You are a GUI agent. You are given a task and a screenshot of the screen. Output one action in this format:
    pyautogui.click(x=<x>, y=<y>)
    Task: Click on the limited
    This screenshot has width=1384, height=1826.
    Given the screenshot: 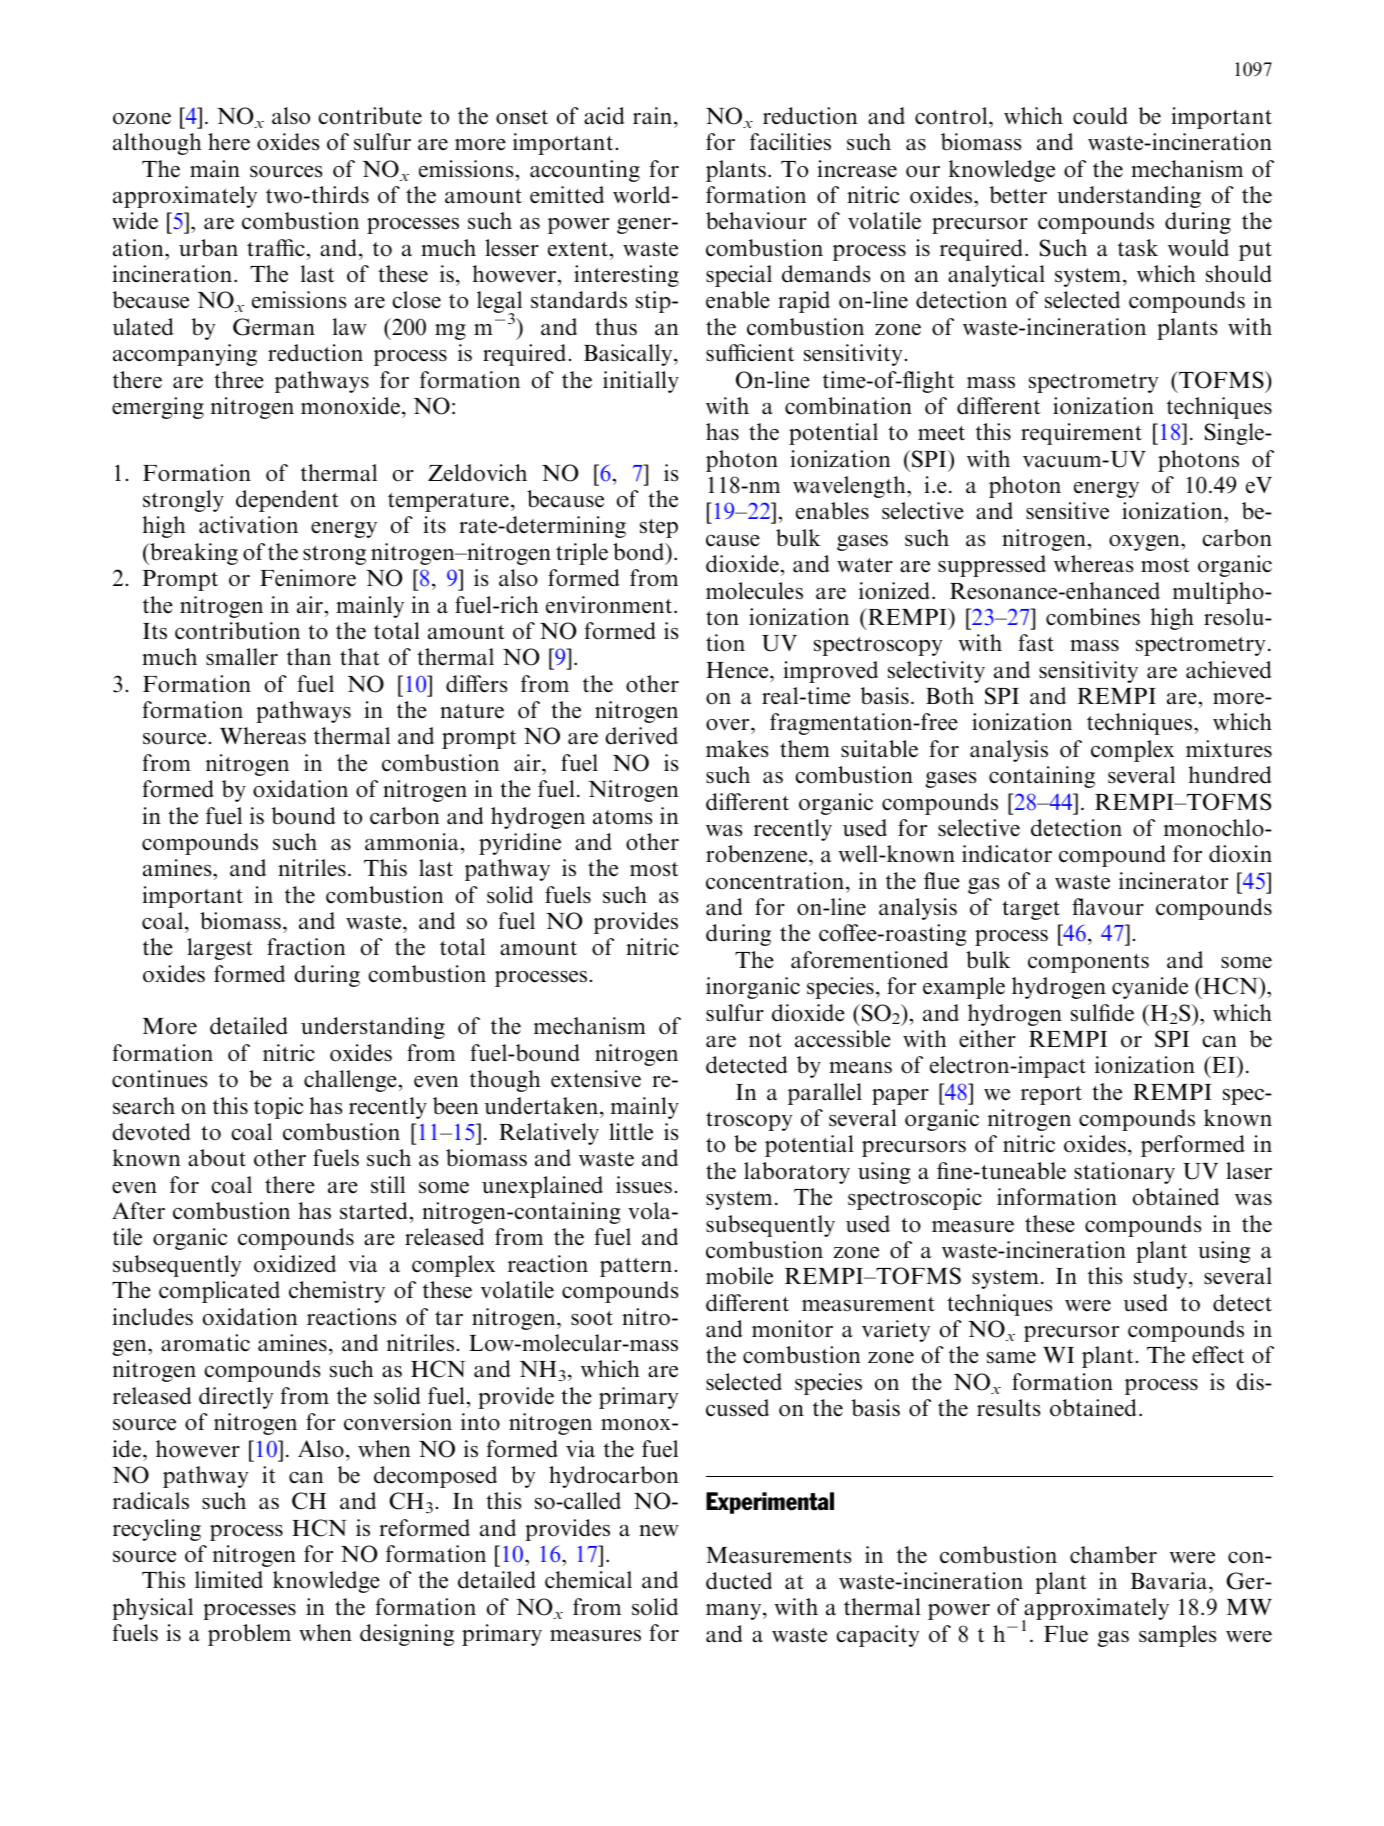 What is the action you would take?
    pyautogui.click(x=229, y=1580)
